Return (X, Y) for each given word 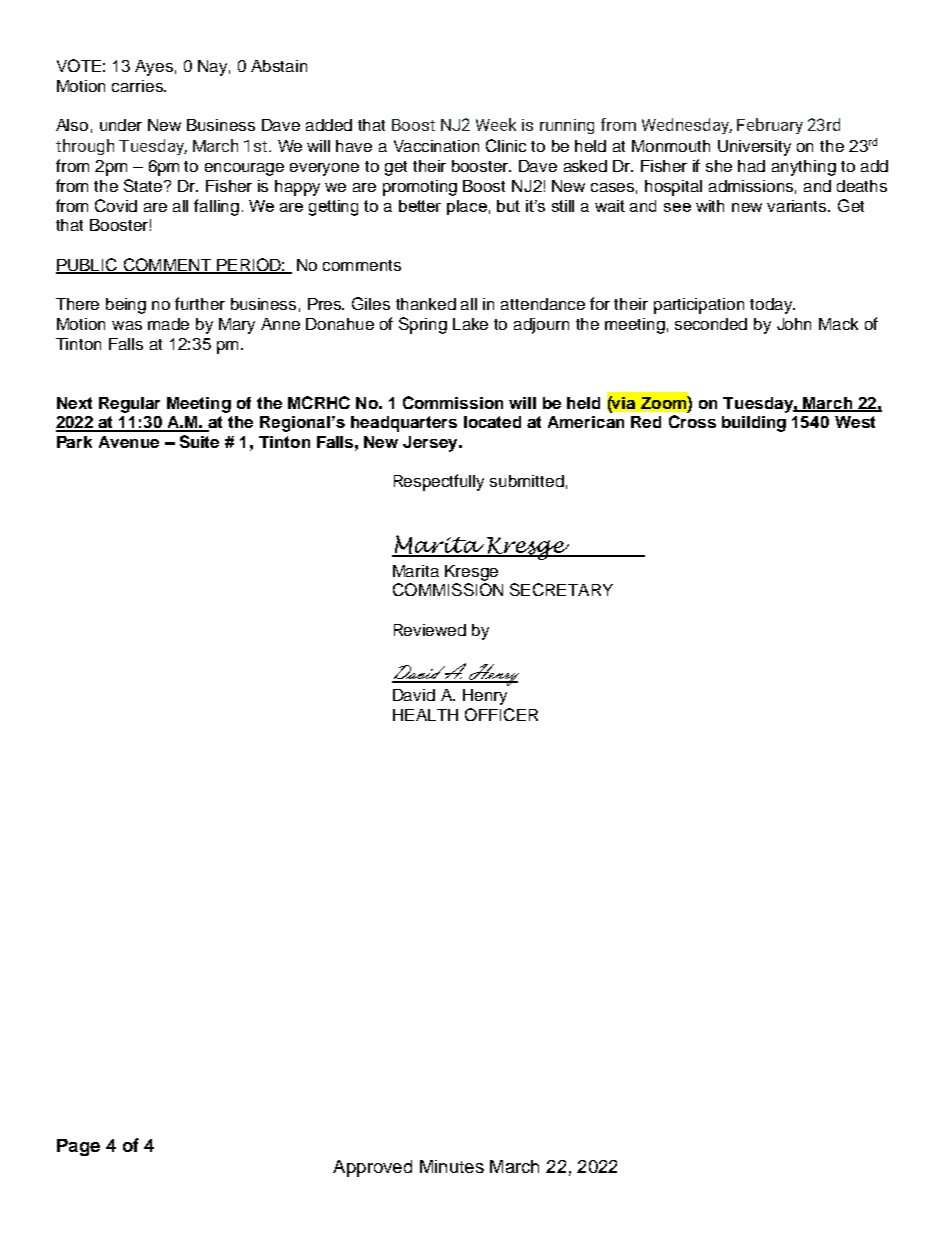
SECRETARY (561, 589)
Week (496, 124)
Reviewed (430, 630)
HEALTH (425, 715)
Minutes (452, 1166)
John (794, 324)
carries (139, 86)
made (168, 324)
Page (78, 1147)
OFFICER (501, 714)
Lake (470, 324)
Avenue (129, 442)
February (770, 126)
